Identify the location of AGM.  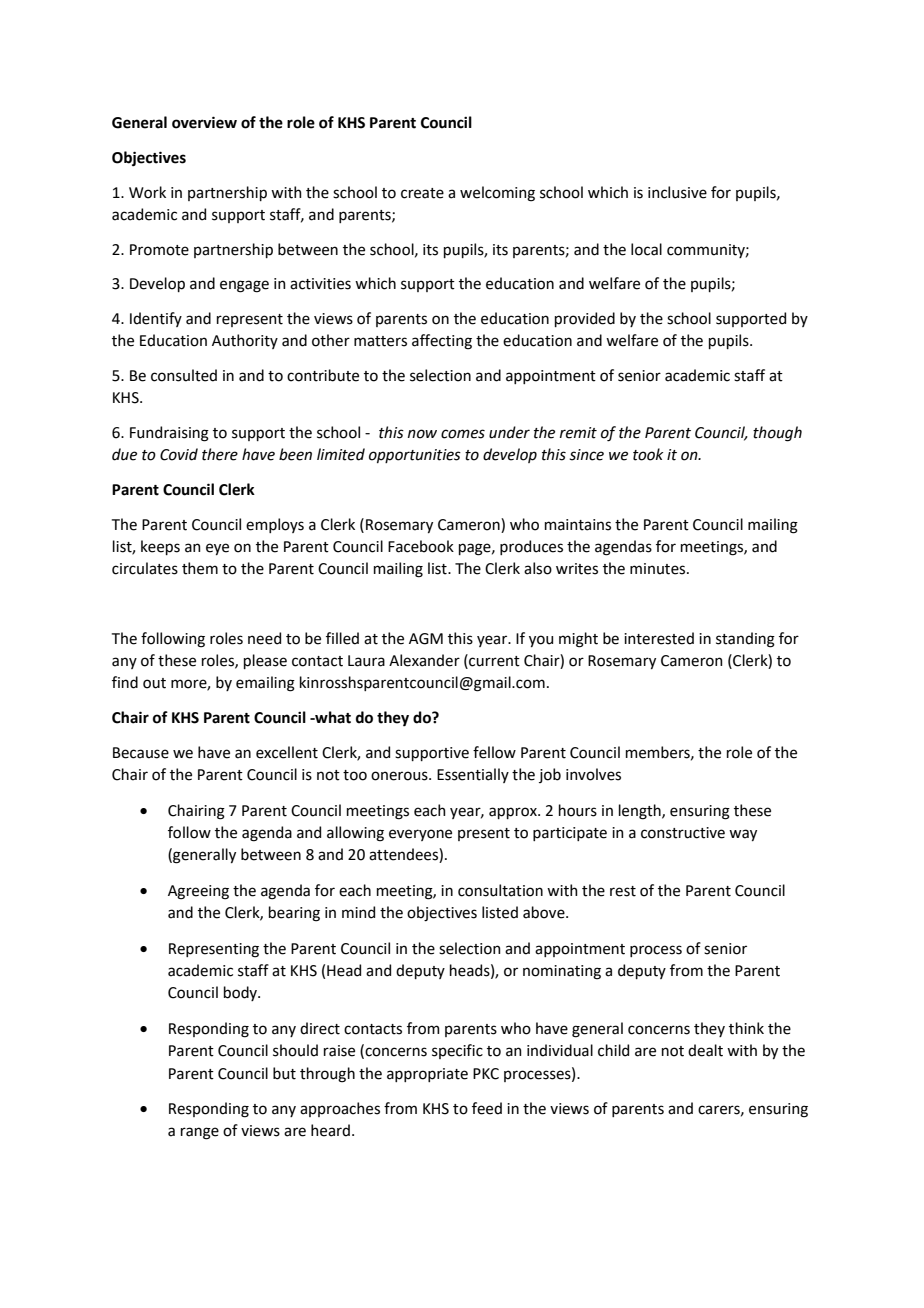
(426, 639).
